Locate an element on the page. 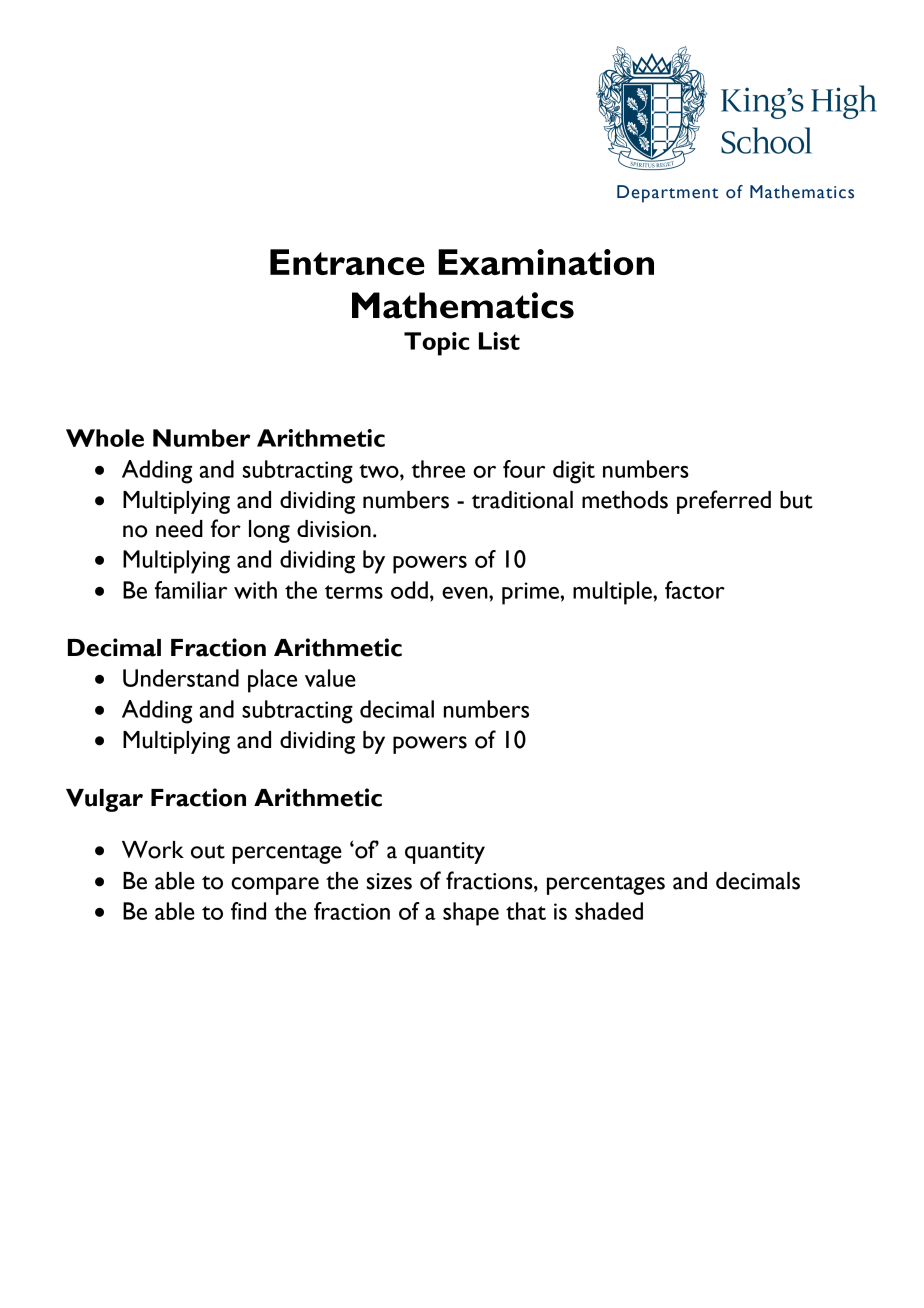  Department is located at coordinates (667, 194).
